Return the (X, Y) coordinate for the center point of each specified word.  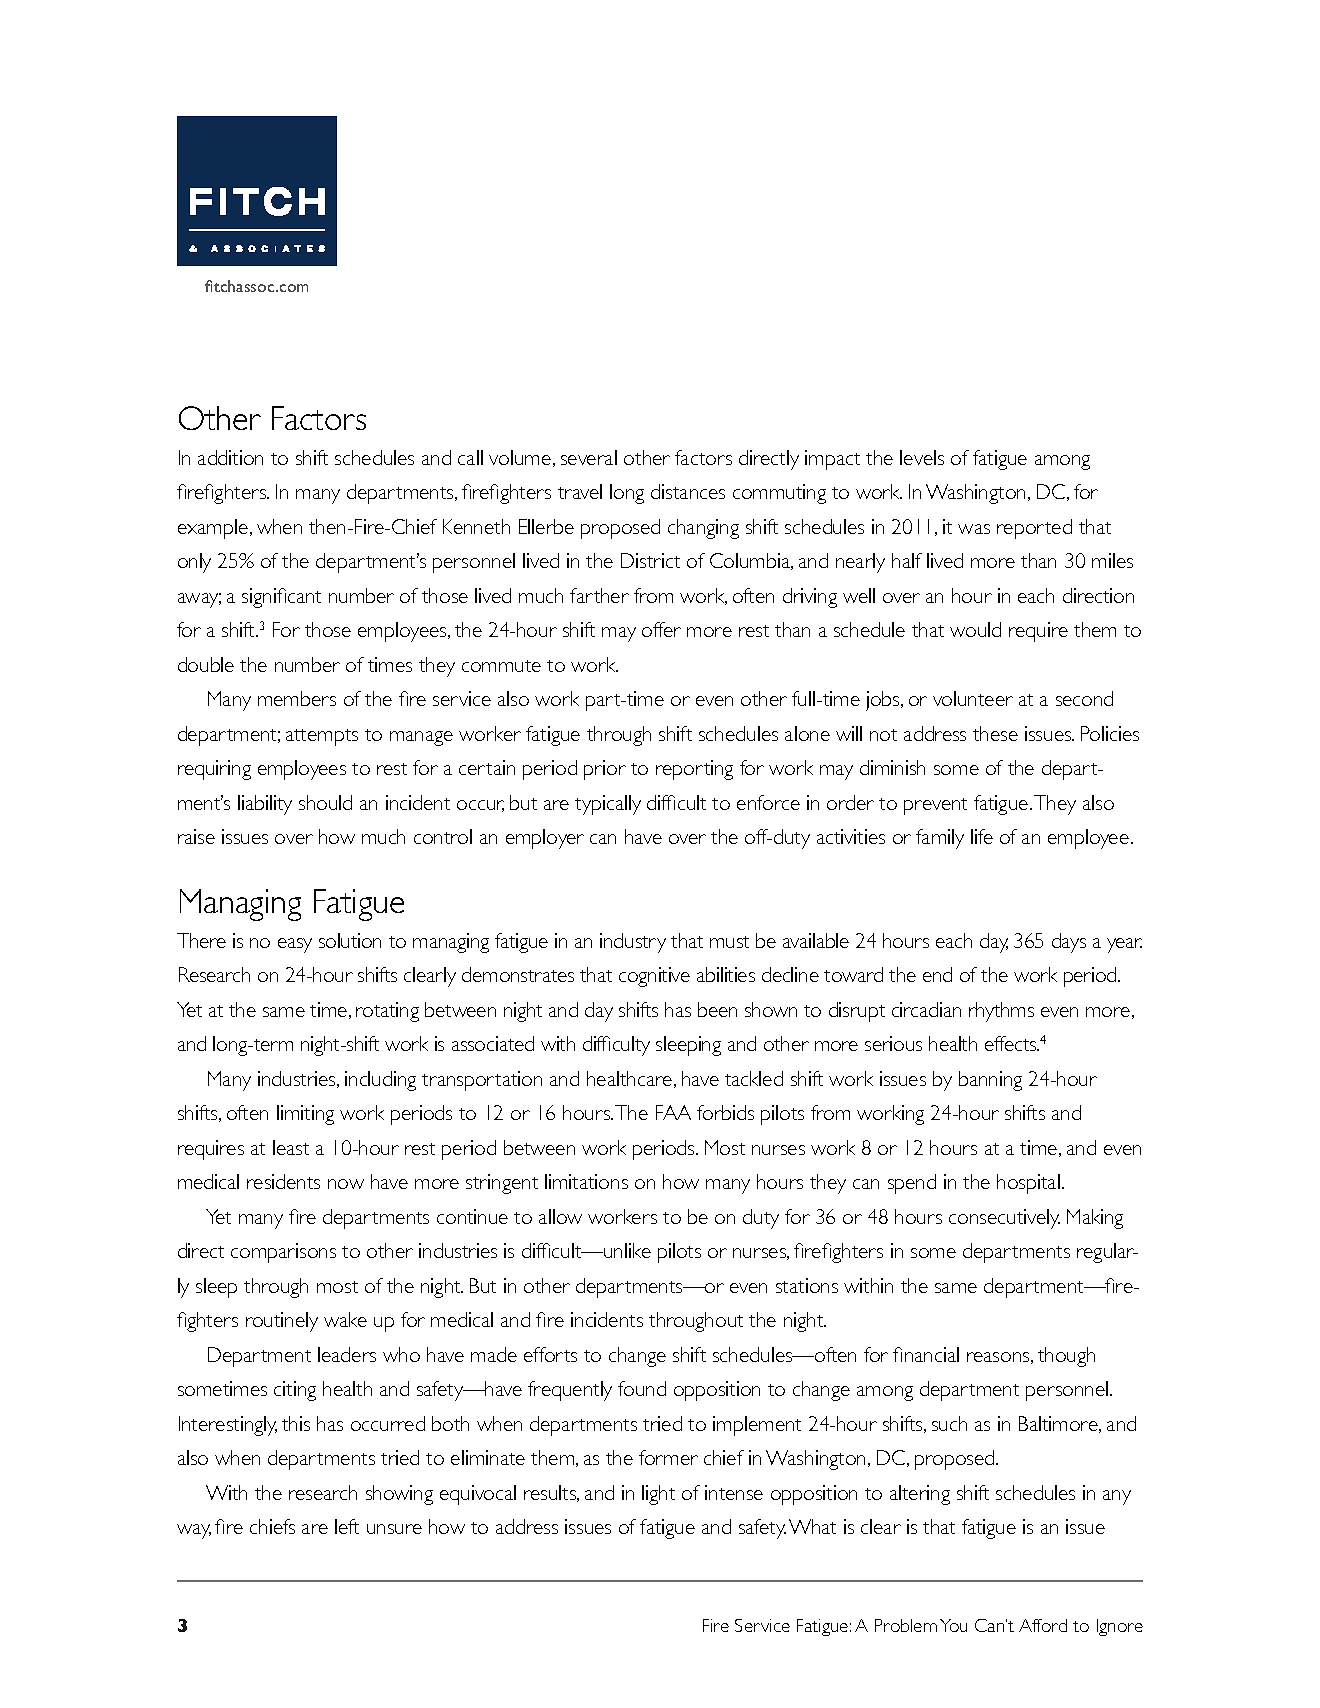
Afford (1043, 1625)
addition (230, 457)
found (642, 1388)
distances (688, 491)
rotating (387, 1012)
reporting (694, 770)
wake (345, 1319)
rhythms (1001, 1012)
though (1066, 1357)
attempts (322, 737)
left (347, 1526)
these (995, 733)
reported (1034, 529)
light (658, 1495)
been (717, 1009)
